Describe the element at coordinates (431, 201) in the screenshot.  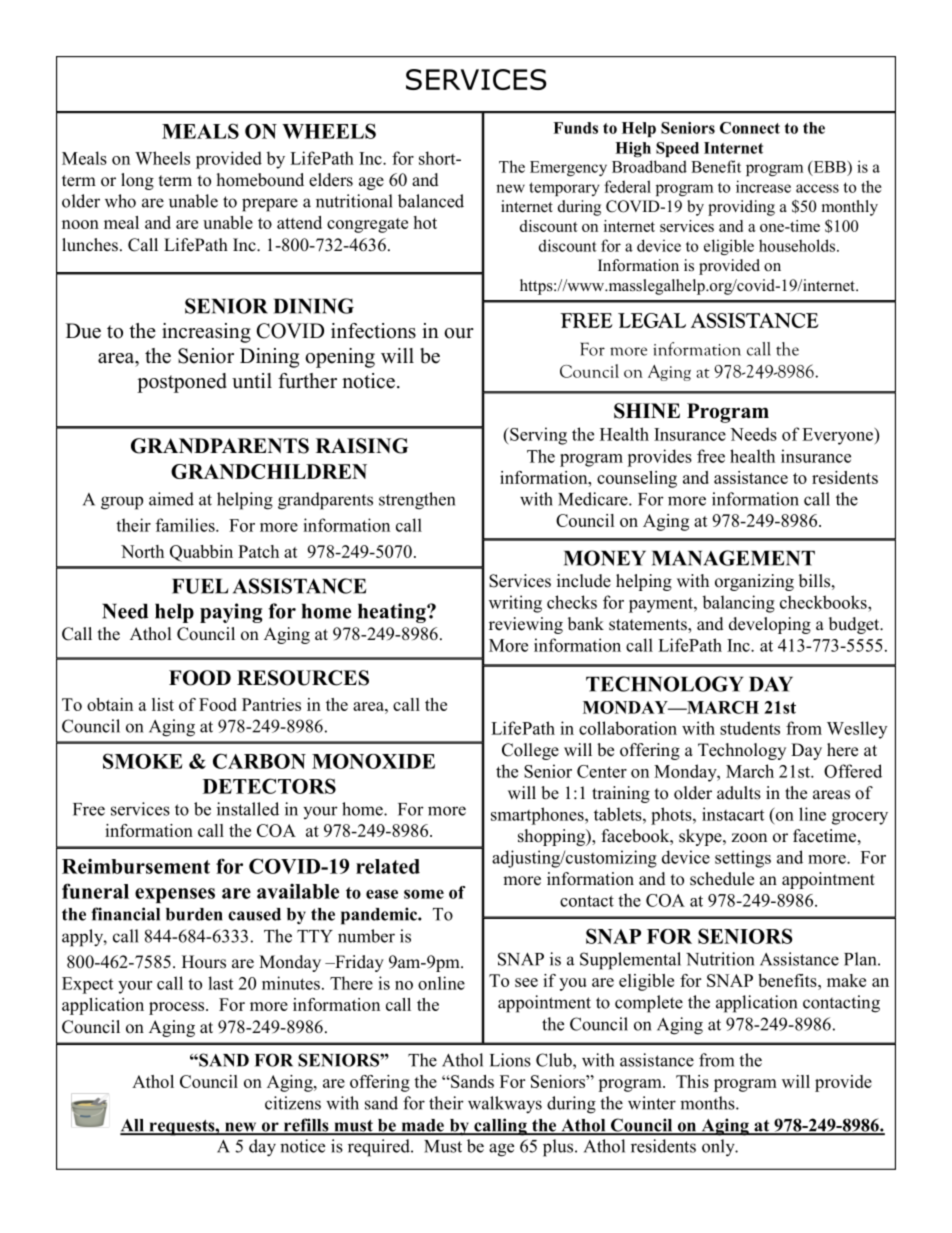
I see `balanced` at that location.
